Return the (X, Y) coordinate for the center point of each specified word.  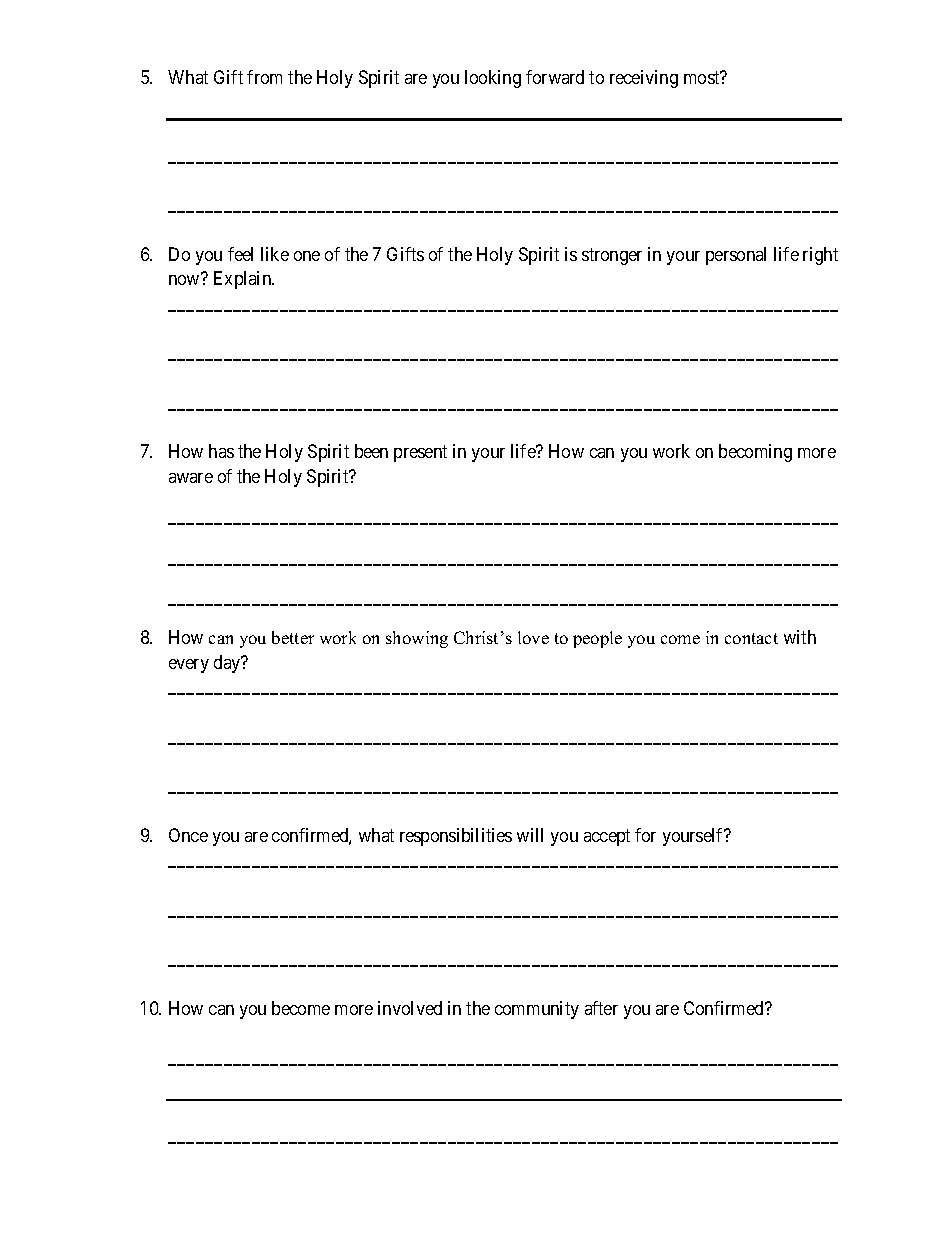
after (601, 1008)
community (537, 1010)
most (703, 77)
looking (493, 79)
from (264, 77)
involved (410, 1008)
